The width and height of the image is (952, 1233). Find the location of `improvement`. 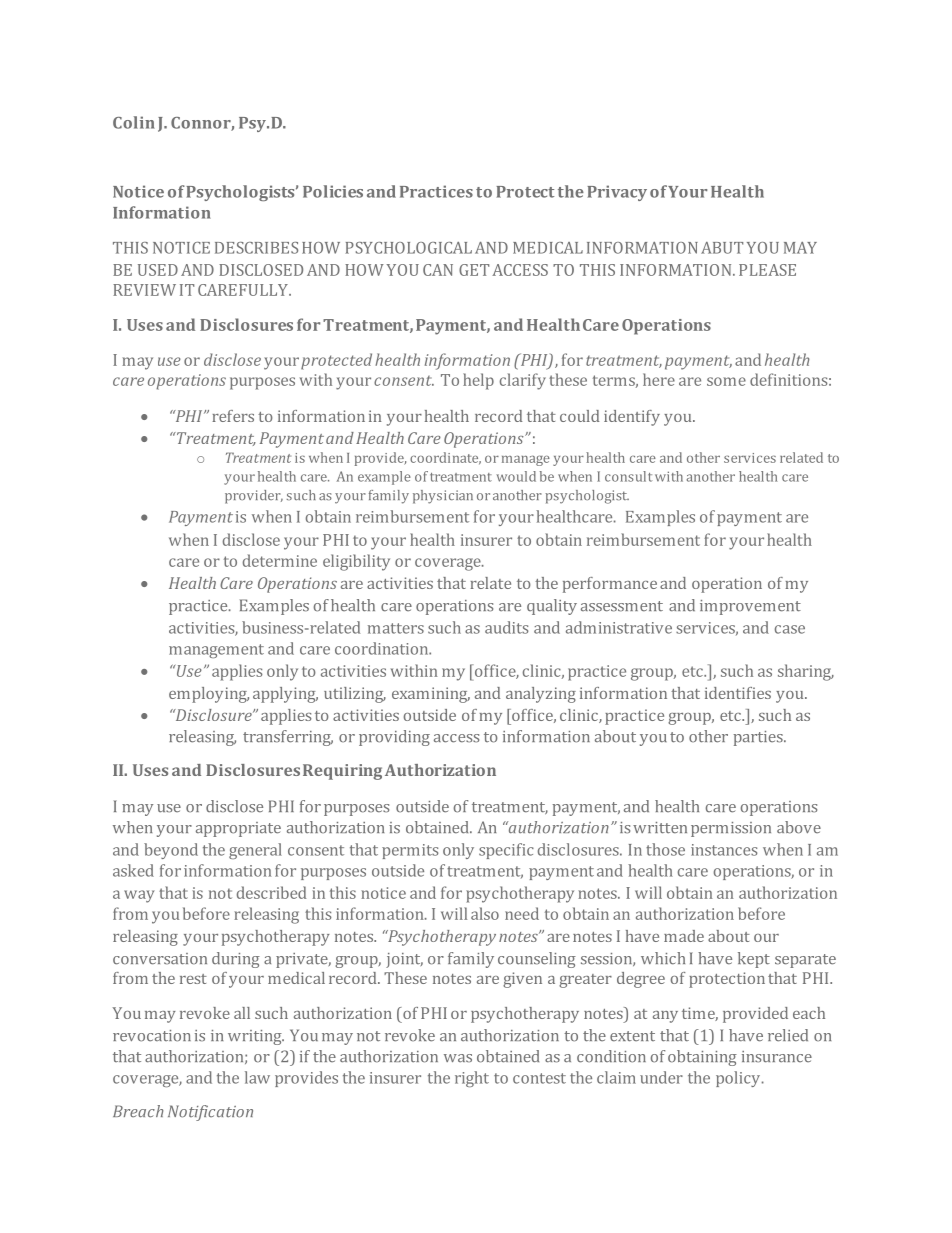

improvement is located at coordinates (750, 607).
